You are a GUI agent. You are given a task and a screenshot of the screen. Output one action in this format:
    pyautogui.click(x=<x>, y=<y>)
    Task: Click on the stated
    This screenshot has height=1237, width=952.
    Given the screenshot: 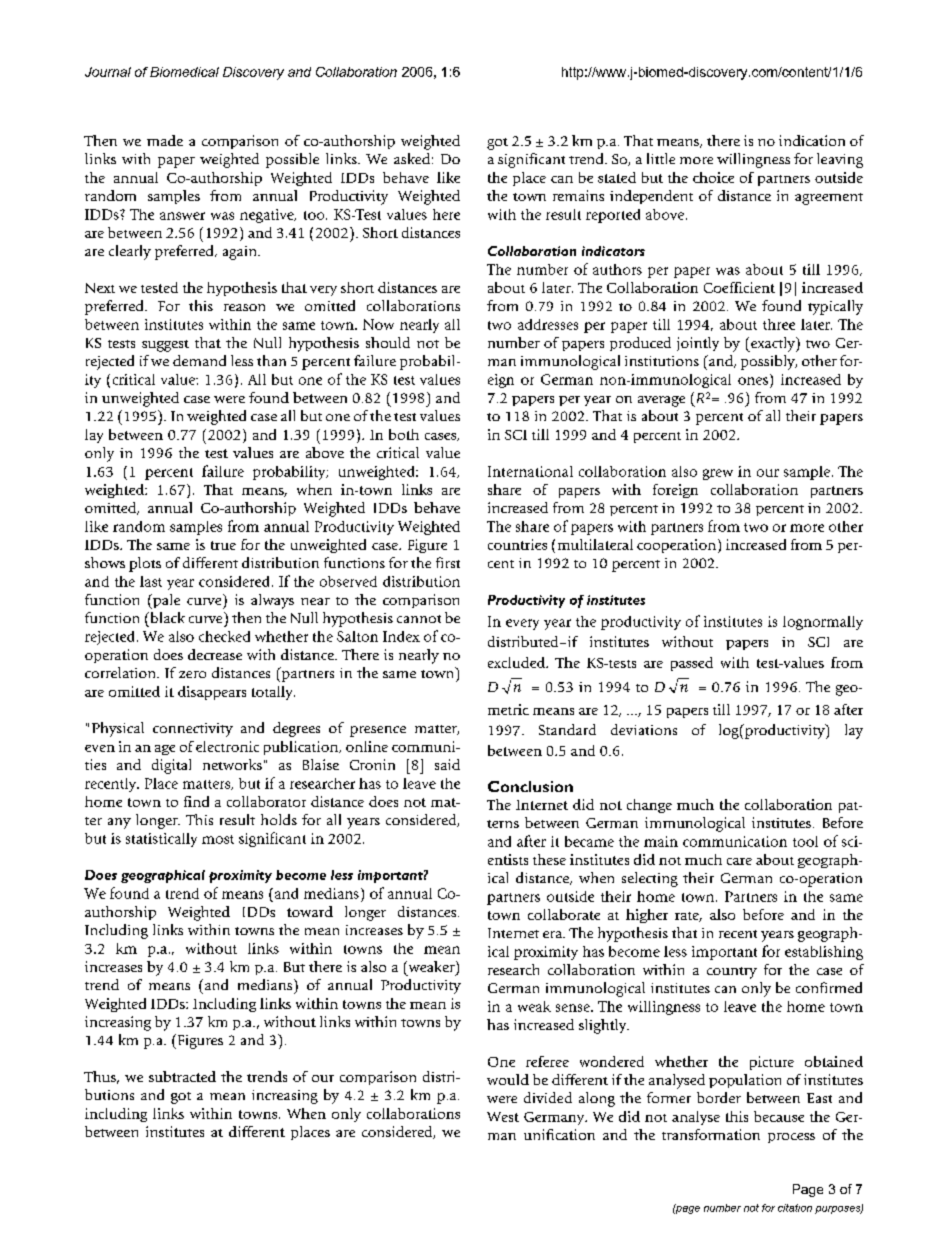 What is the action you would take?
    pyautogui.click(x=617, y=177)
